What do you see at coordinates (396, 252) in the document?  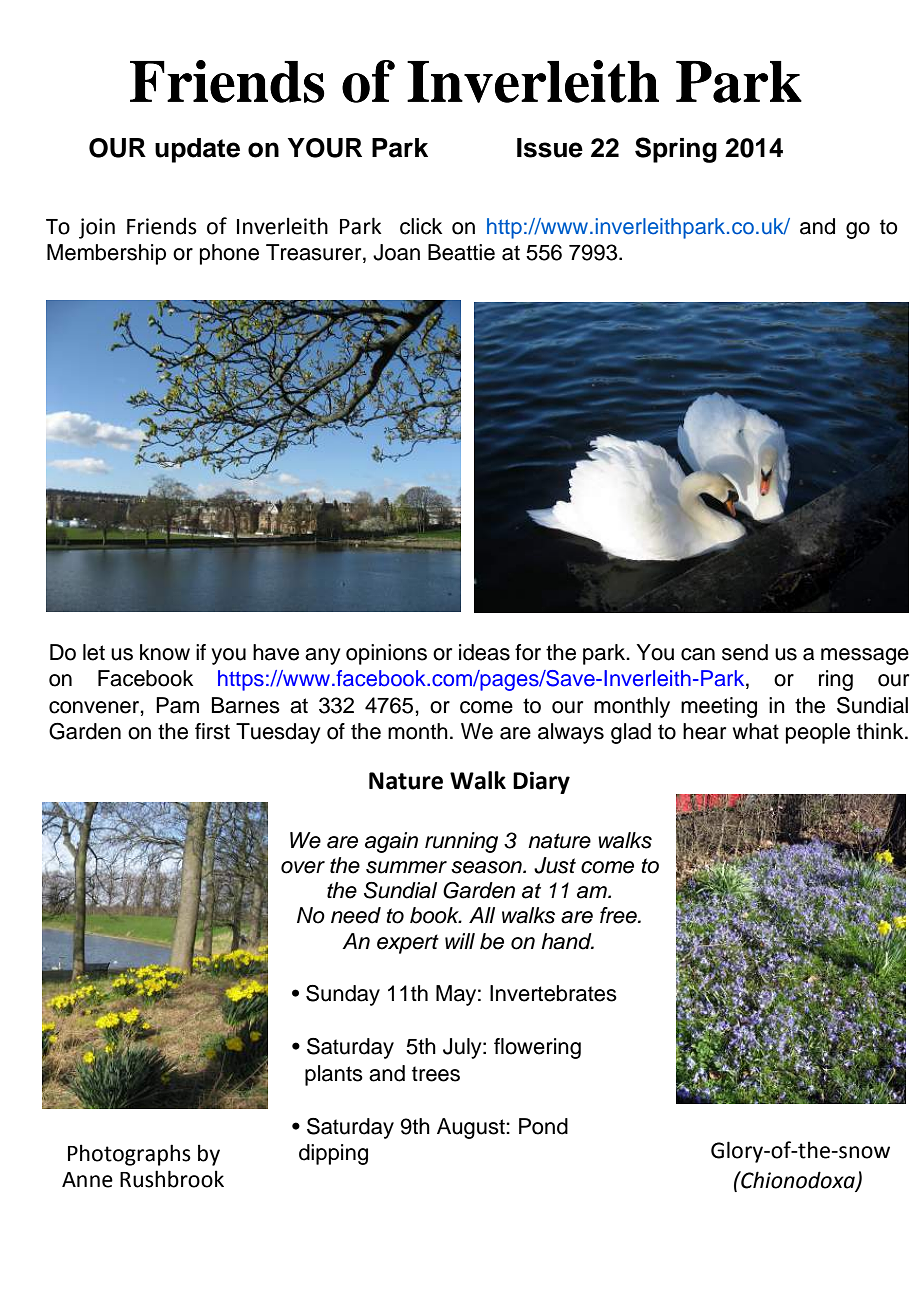 I see `Joan` at bounding box center [396, 252].
